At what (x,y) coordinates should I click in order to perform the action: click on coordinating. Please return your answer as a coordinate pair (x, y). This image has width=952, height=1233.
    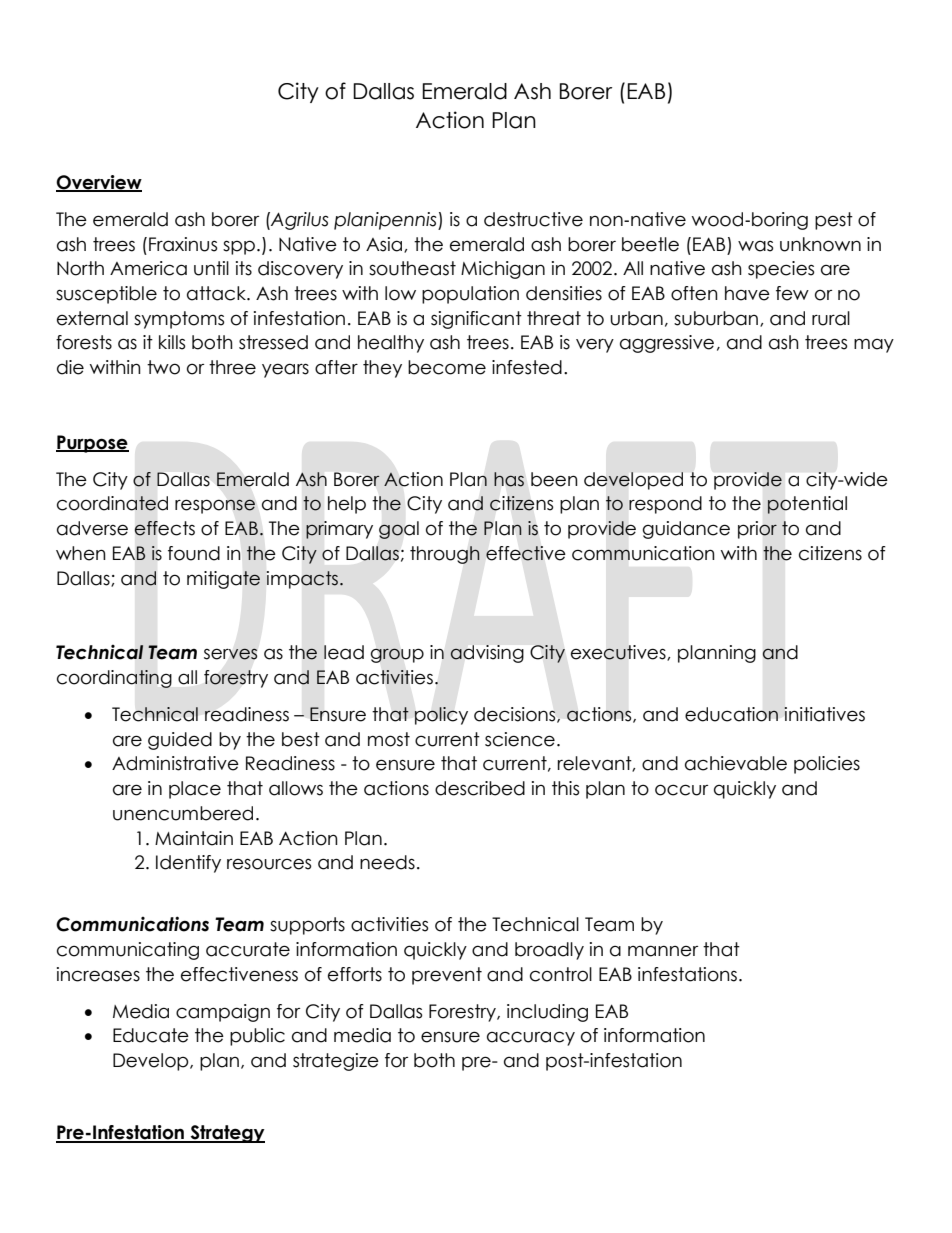
    Looking at the image, I should click on (114, 679).
